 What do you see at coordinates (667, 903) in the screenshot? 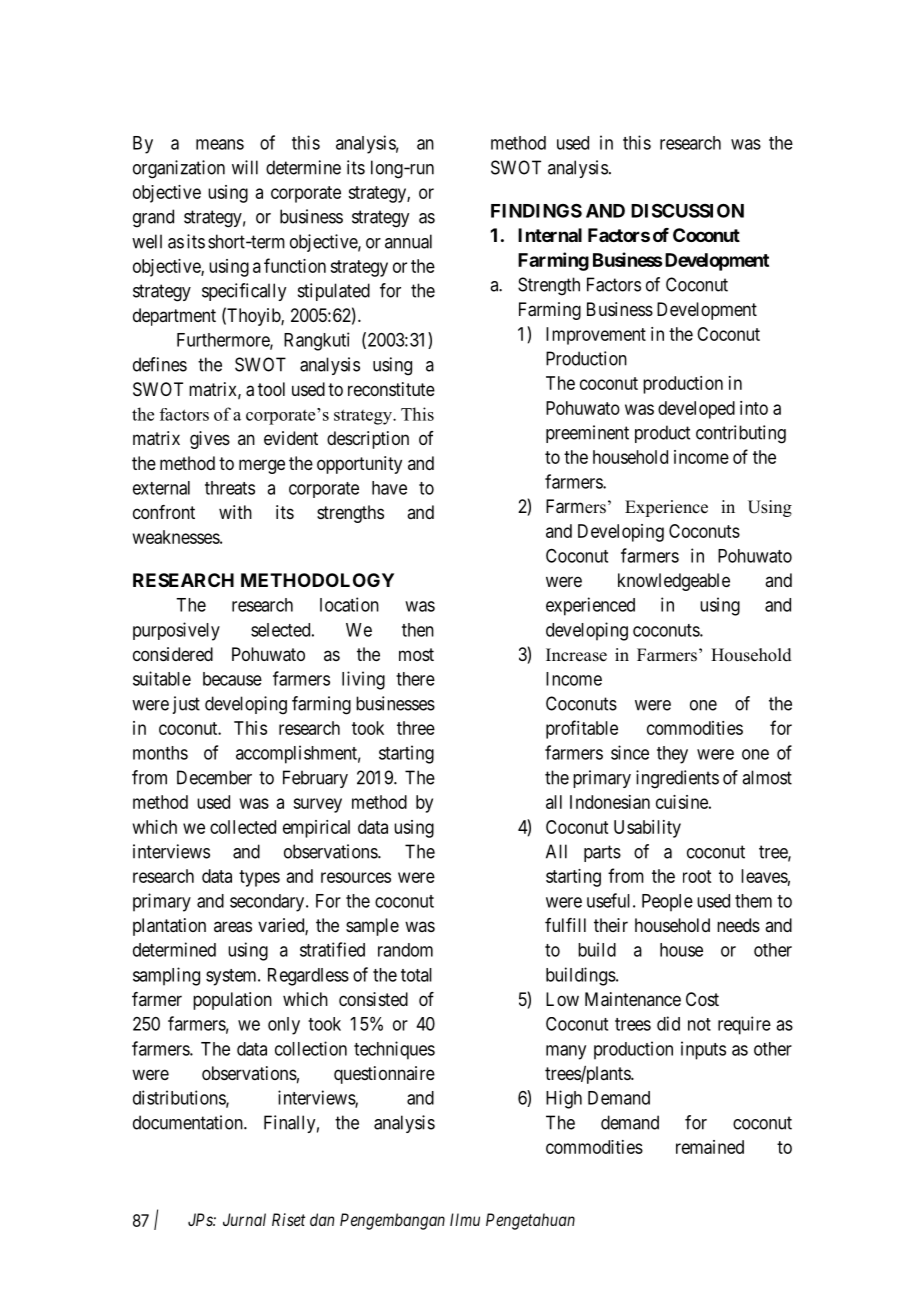
I see `People` at bounding box center [667, 903].
